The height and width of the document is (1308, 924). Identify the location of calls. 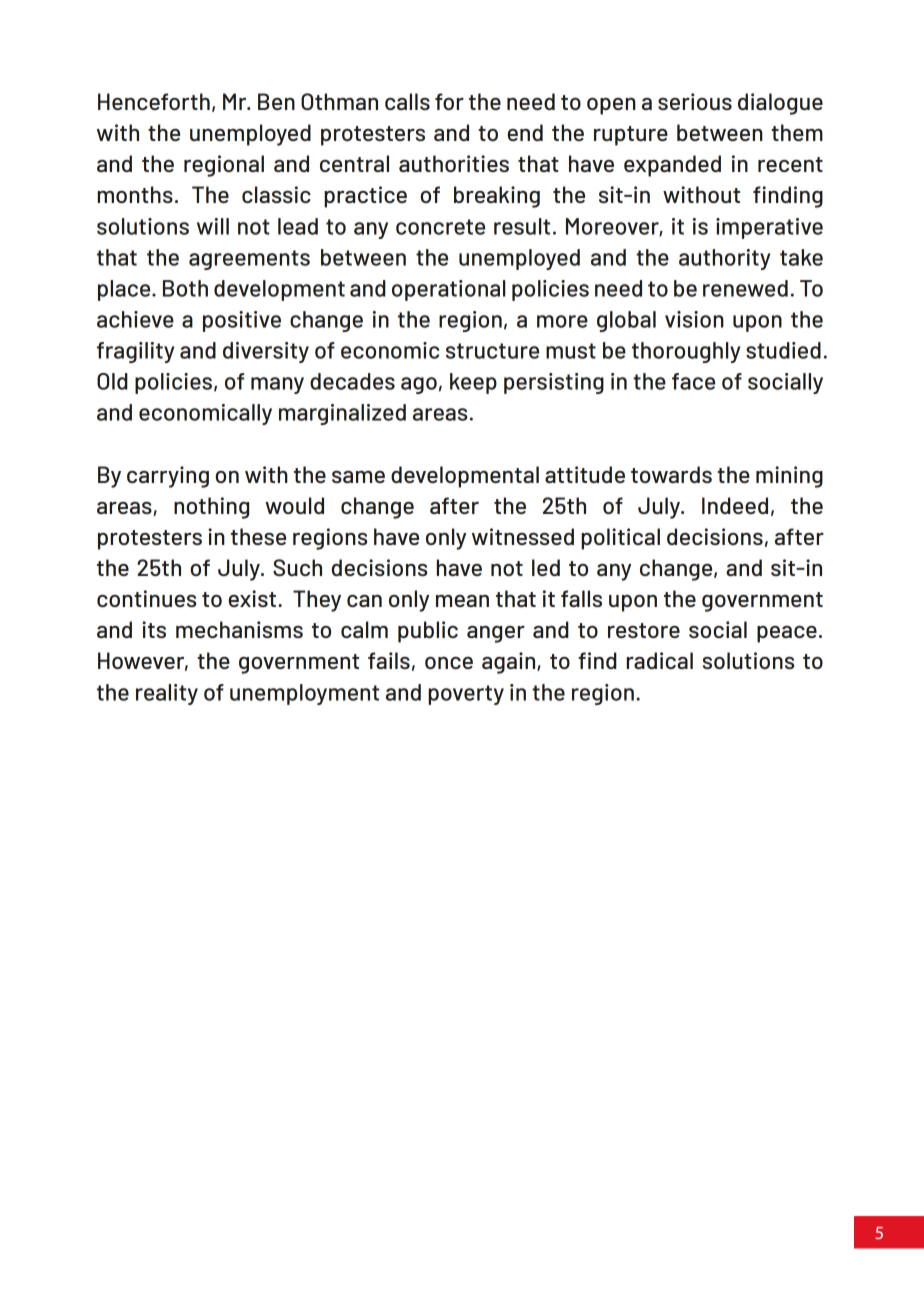
(407, 101).
